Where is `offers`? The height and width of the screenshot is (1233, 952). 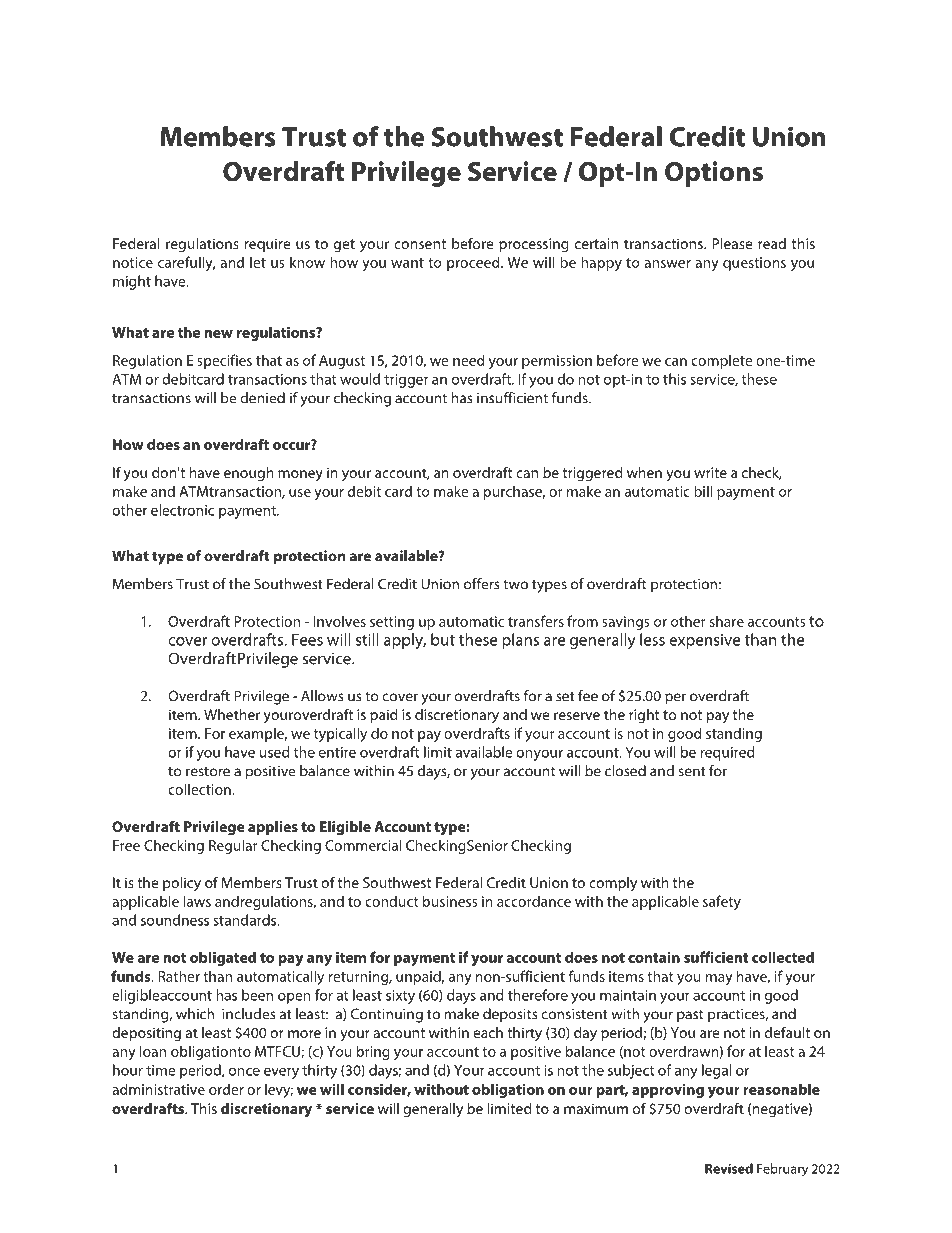
offers is located at coordinates (482, 584).
